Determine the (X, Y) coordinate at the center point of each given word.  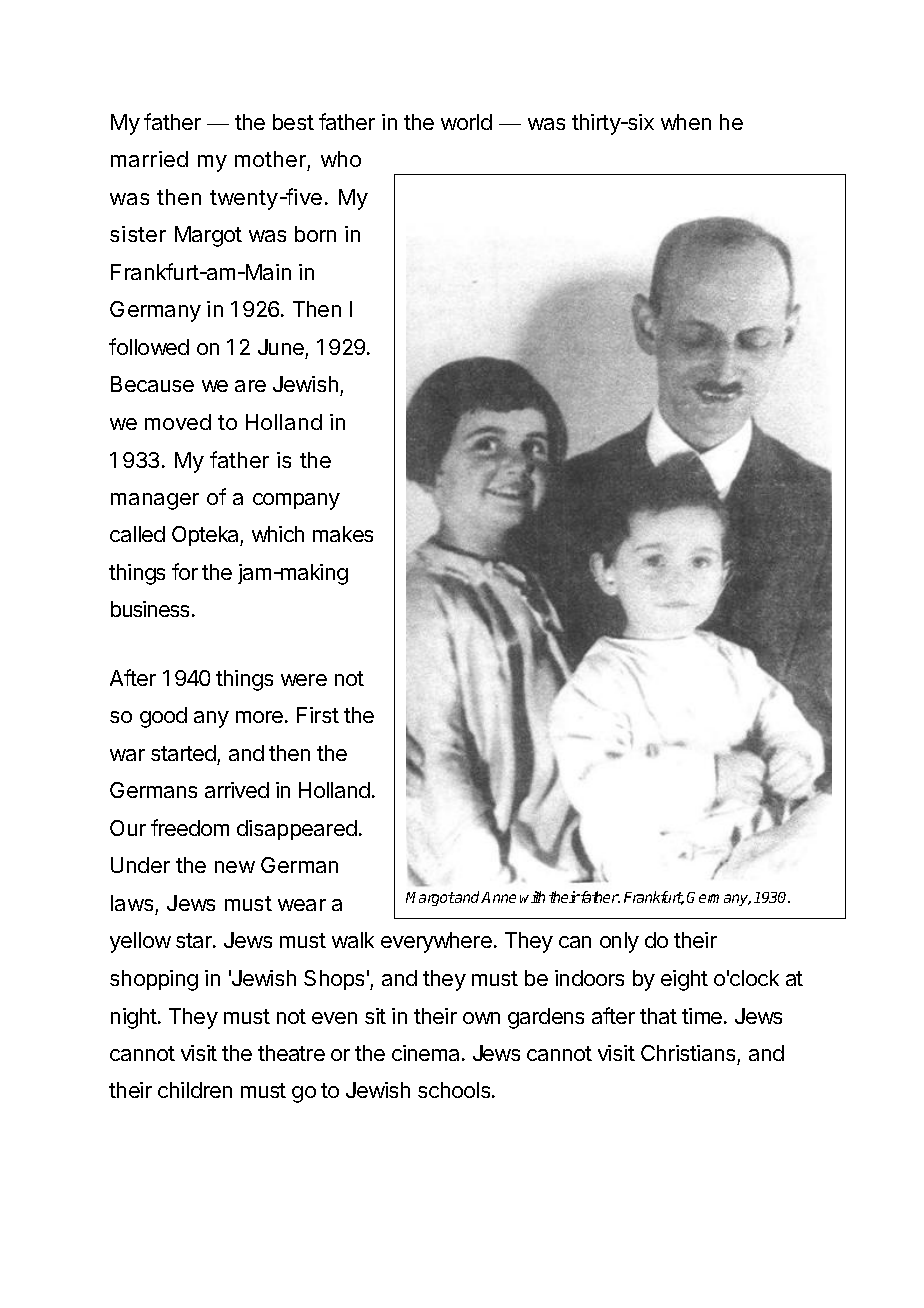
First (318, 715)
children (195, 1090)
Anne (498, 897)
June (281, 347)
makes (343, 534)
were (304, 680)
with (532, 897)
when (686, 122)
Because (152, 384)
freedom (190, 827)
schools (455, 1090)
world (466, 122)
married (149, 159)
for (185, 571)
